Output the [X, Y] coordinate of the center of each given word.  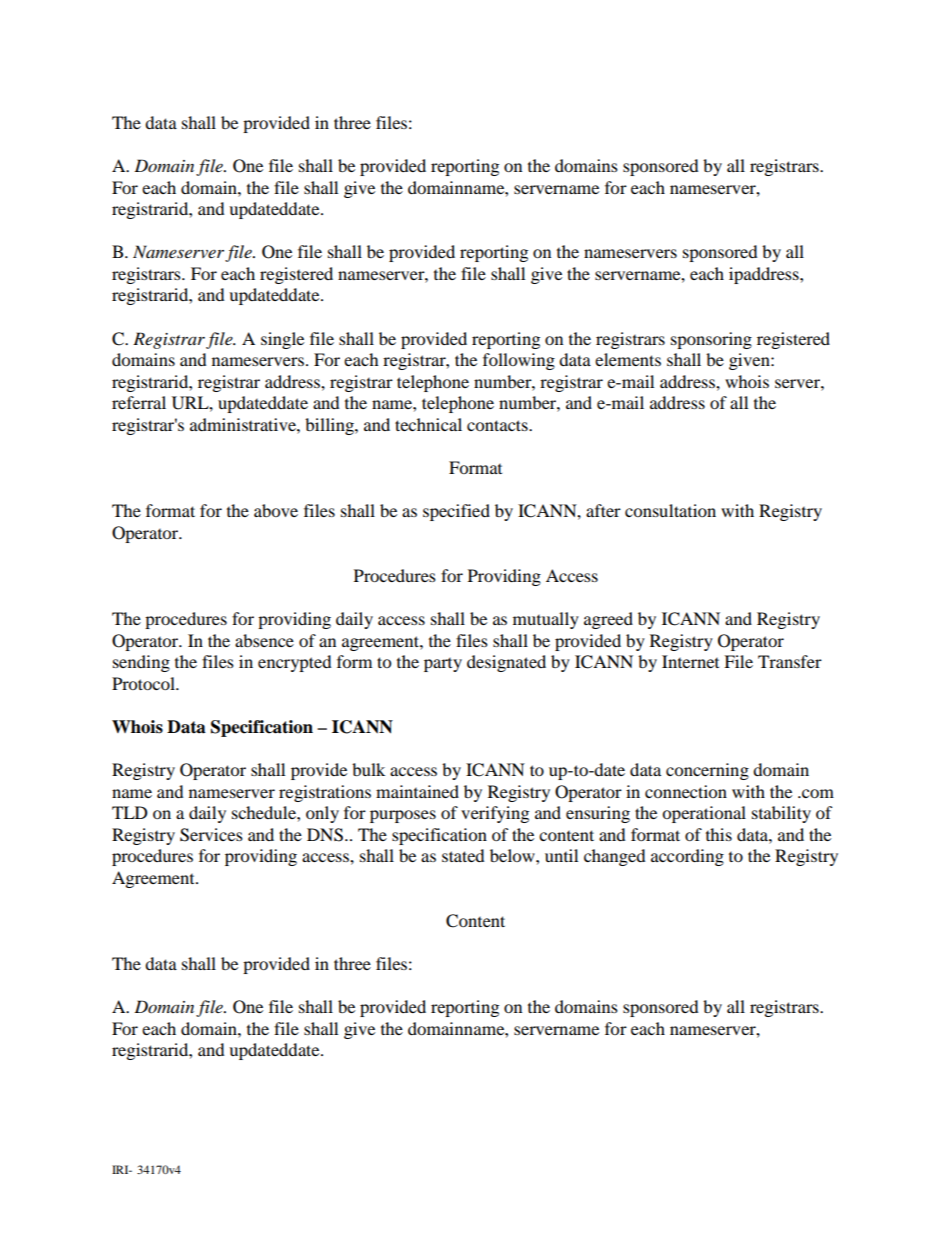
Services [211, 835]
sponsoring [711, 340]
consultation [670, 510]
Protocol [144, 683]
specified [456, 512]
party [443, 665]
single [282, 340]
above [276, 510]
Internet [690, 661]
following [519, 361]
